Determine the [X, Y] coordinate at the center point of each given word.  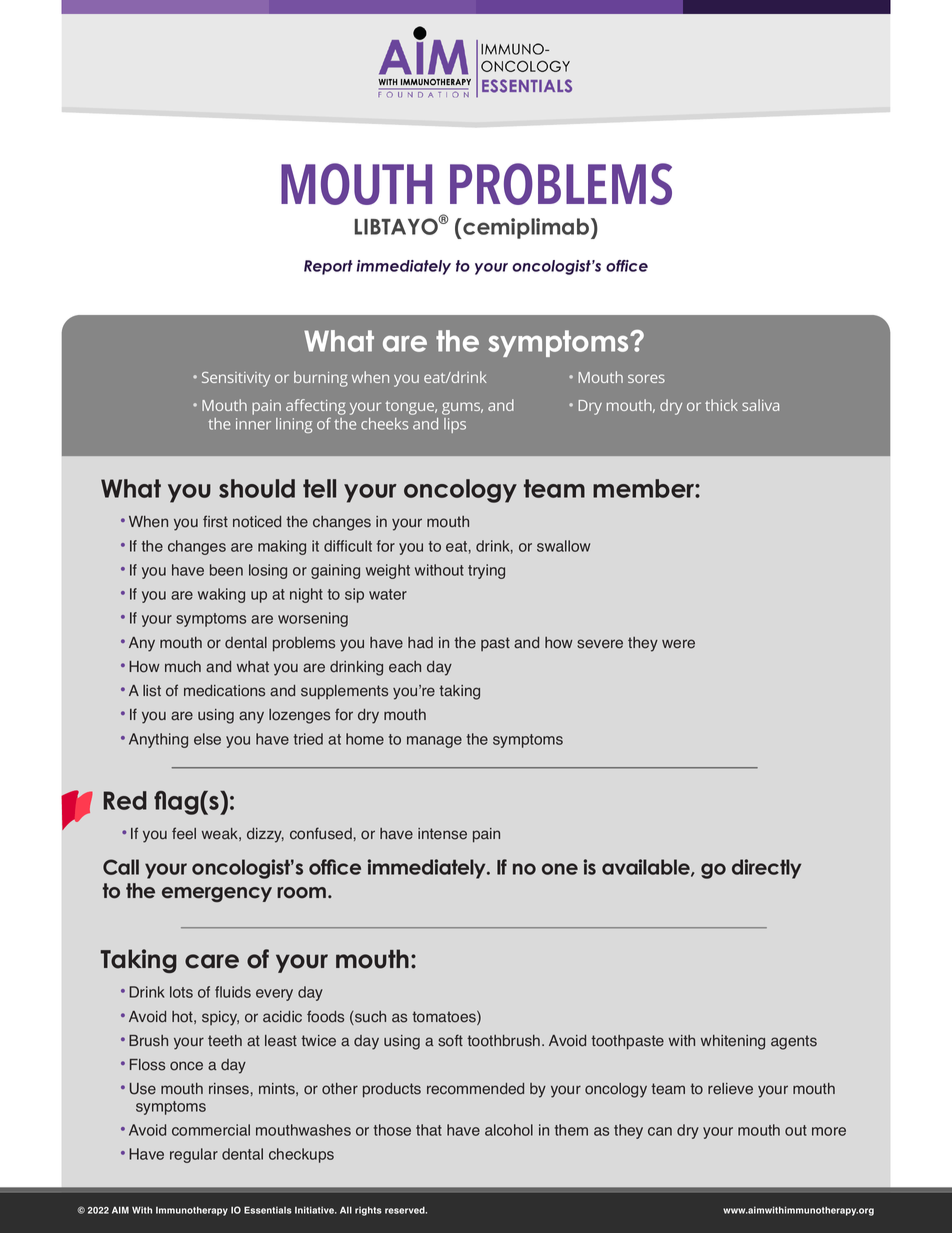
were [678, 644]
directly [767, 869]
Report [328, 267]
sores [646, 378]
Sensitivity [236, 379]
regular [194, 1155]
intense [442, 834]
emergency [217, 894]
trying [486, 571]
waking [221, 595]
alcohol [509, 1130]
